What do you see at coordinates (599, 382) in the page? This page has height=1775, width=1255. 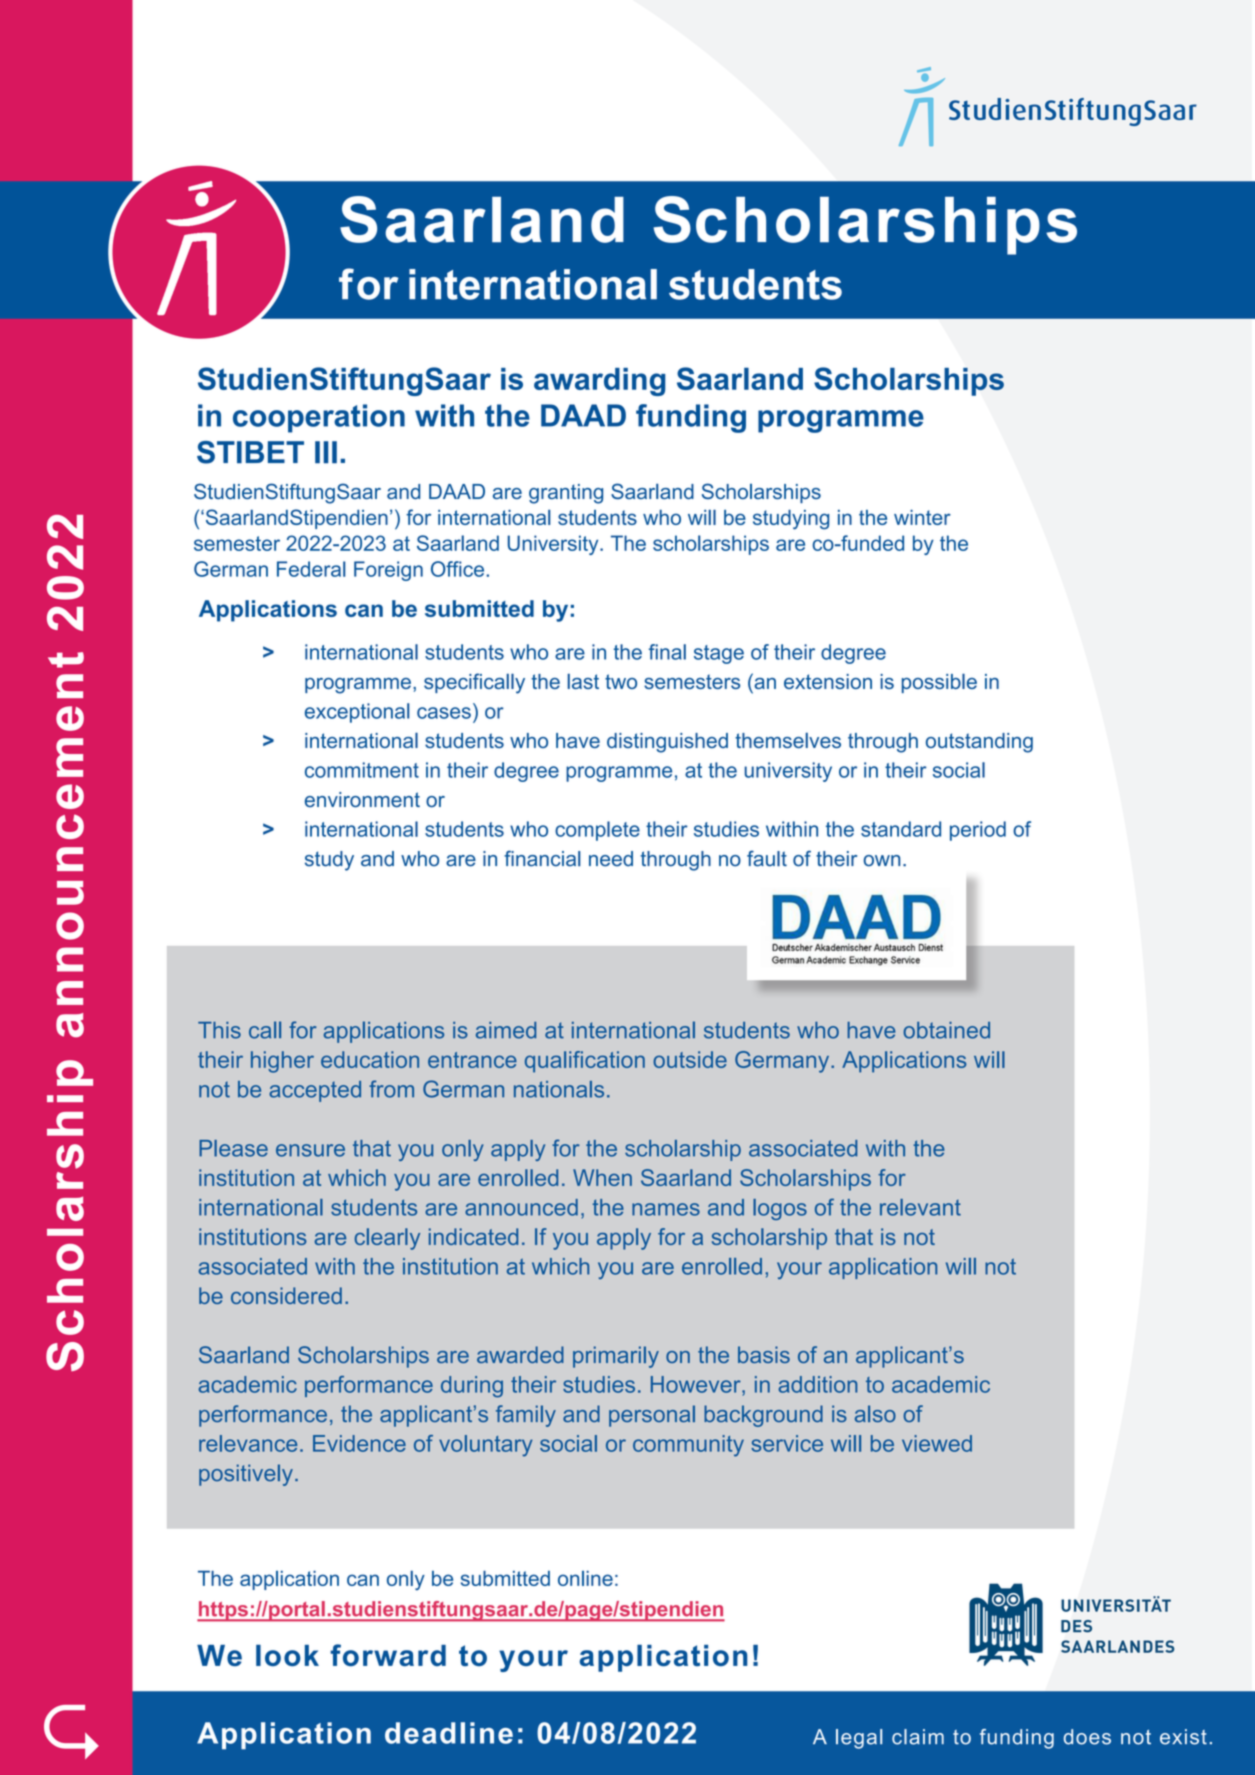 I see `awarding` at bounding box center [599, 382].
